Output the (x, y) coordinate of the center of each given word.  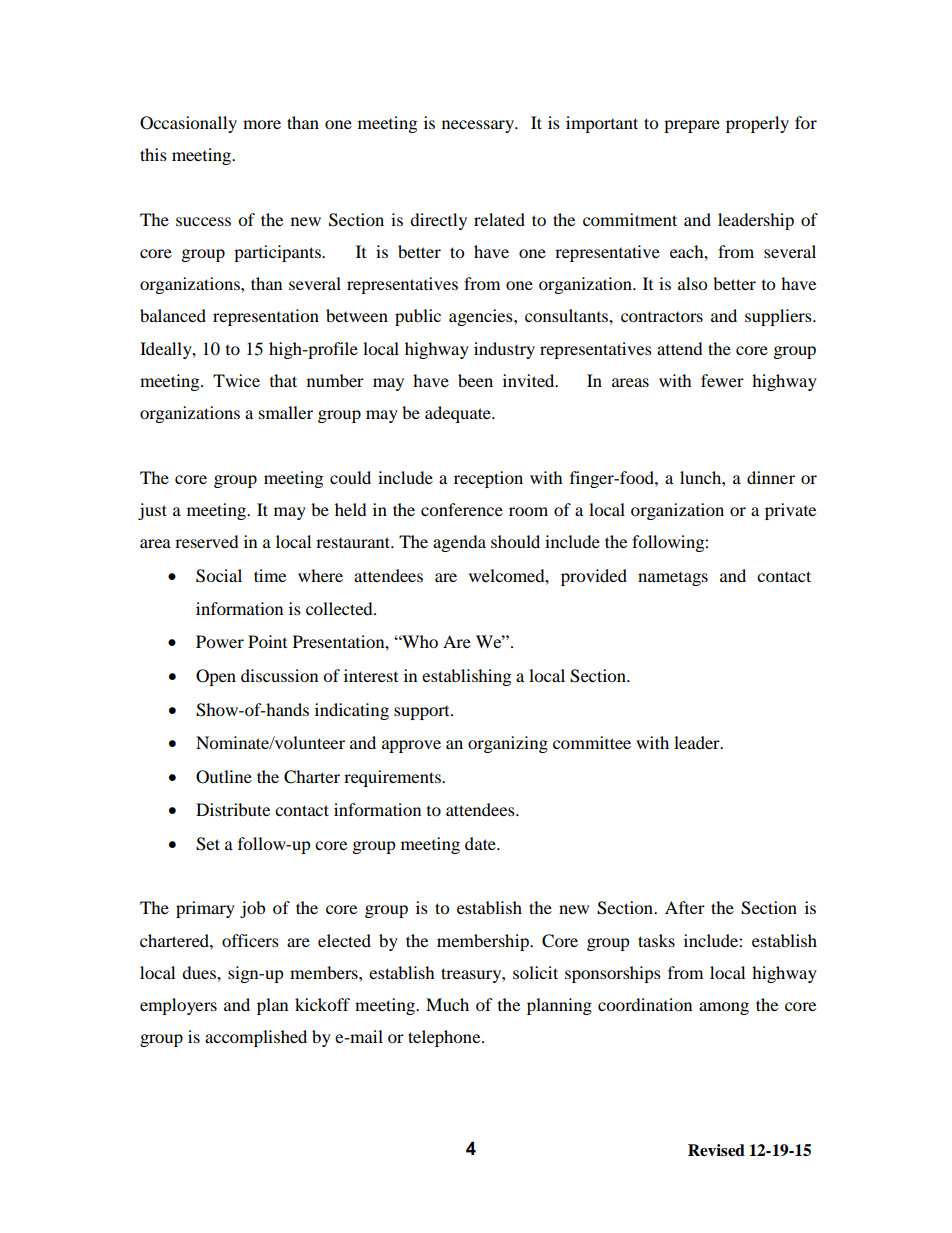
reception (488, 479)
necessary (479, 126)
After (685, 907)
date (481, 843)
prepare (692, 126)
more (262, 124)
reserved (207, 541)
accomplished (256, 1038)
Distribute (233, 809)
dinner (771, 477)
